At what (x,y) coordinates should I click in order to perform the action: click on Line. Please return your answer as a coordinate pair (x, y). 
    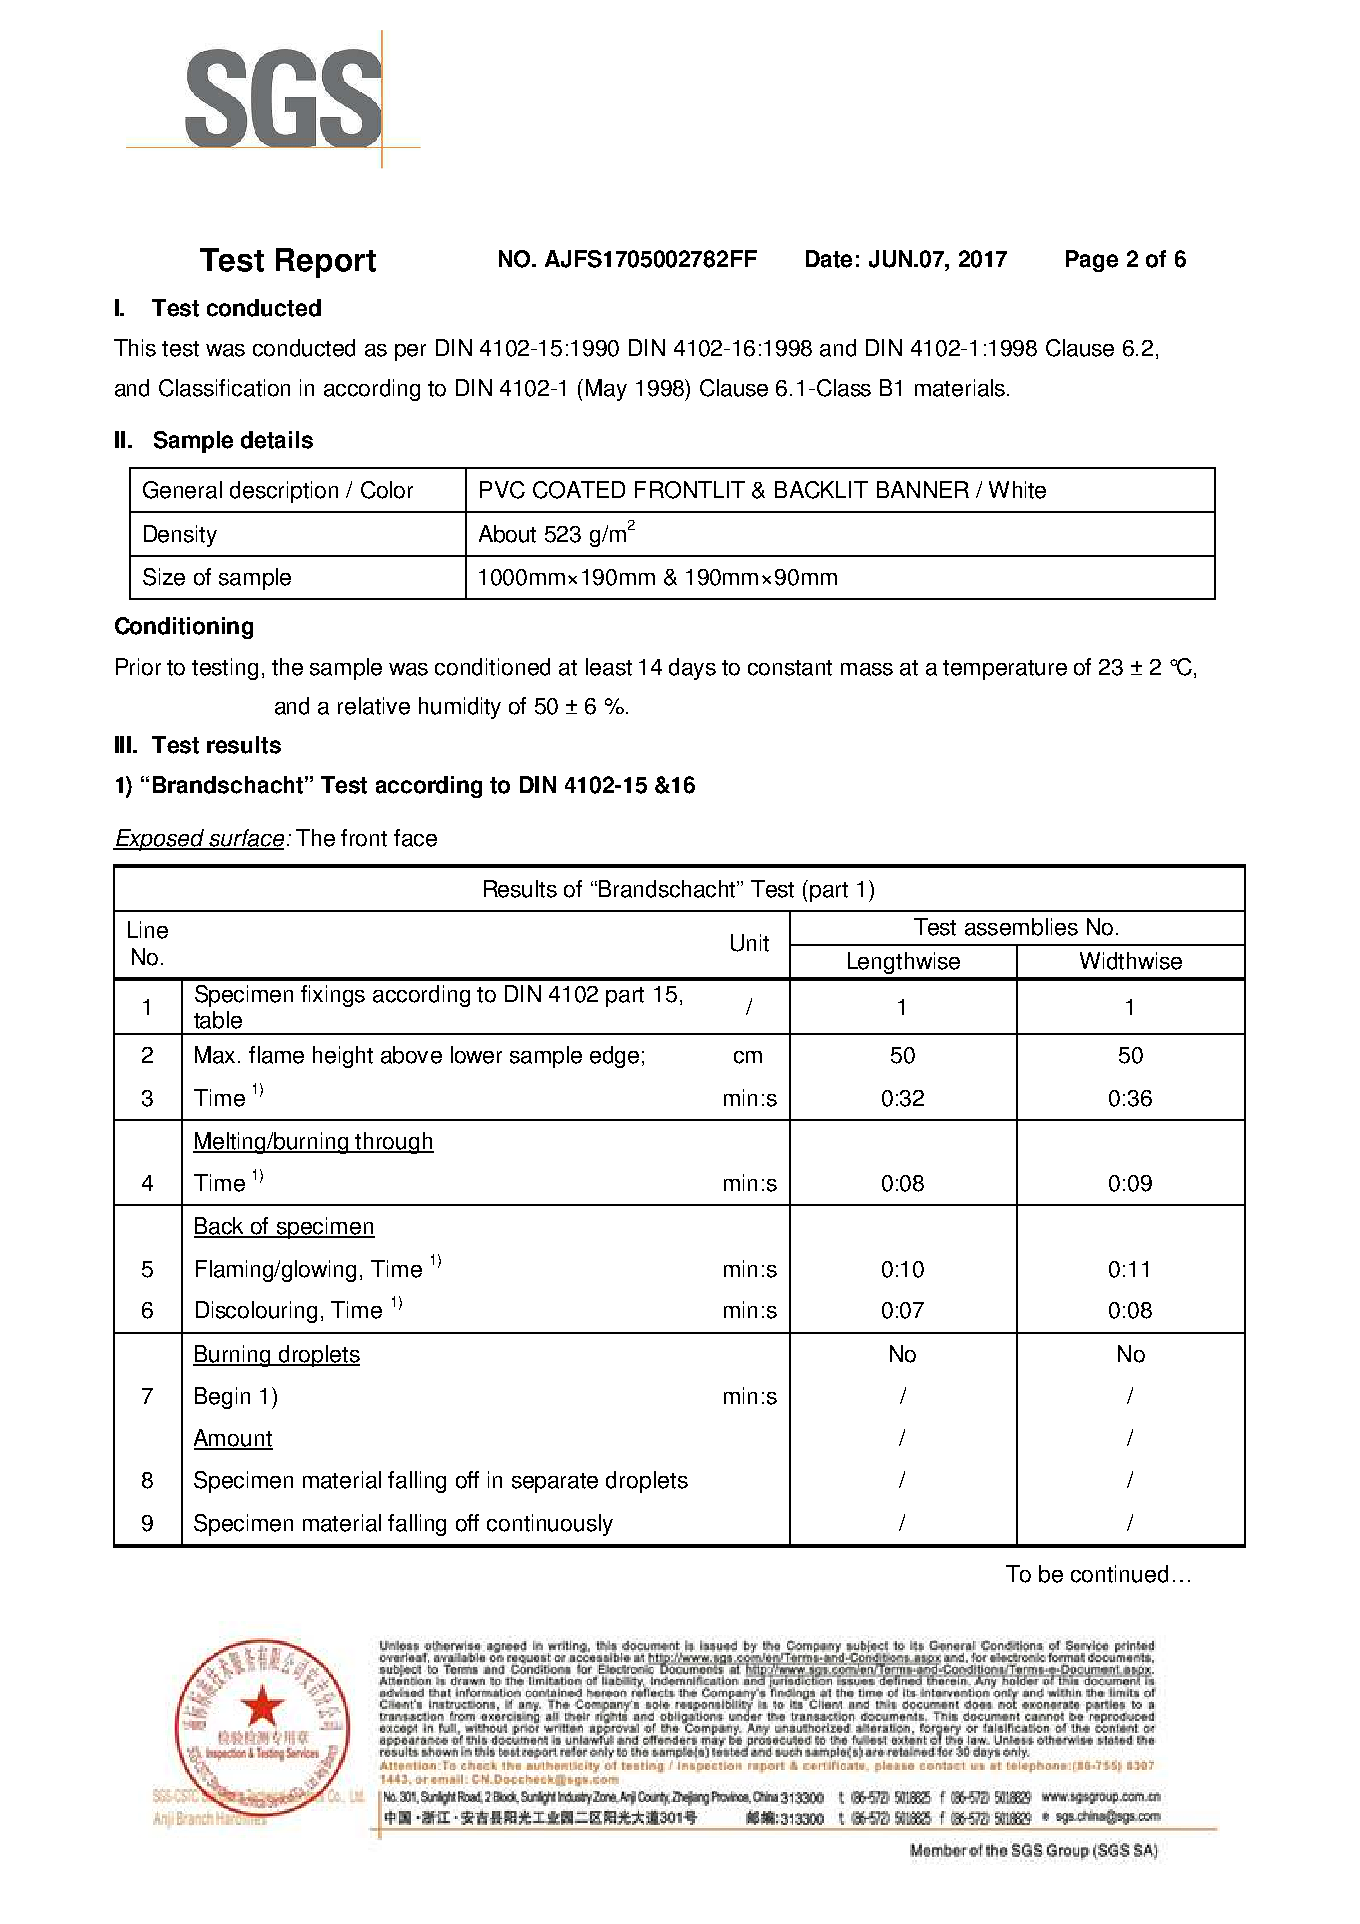
    Looking at the image, I should click on (148, 930).
